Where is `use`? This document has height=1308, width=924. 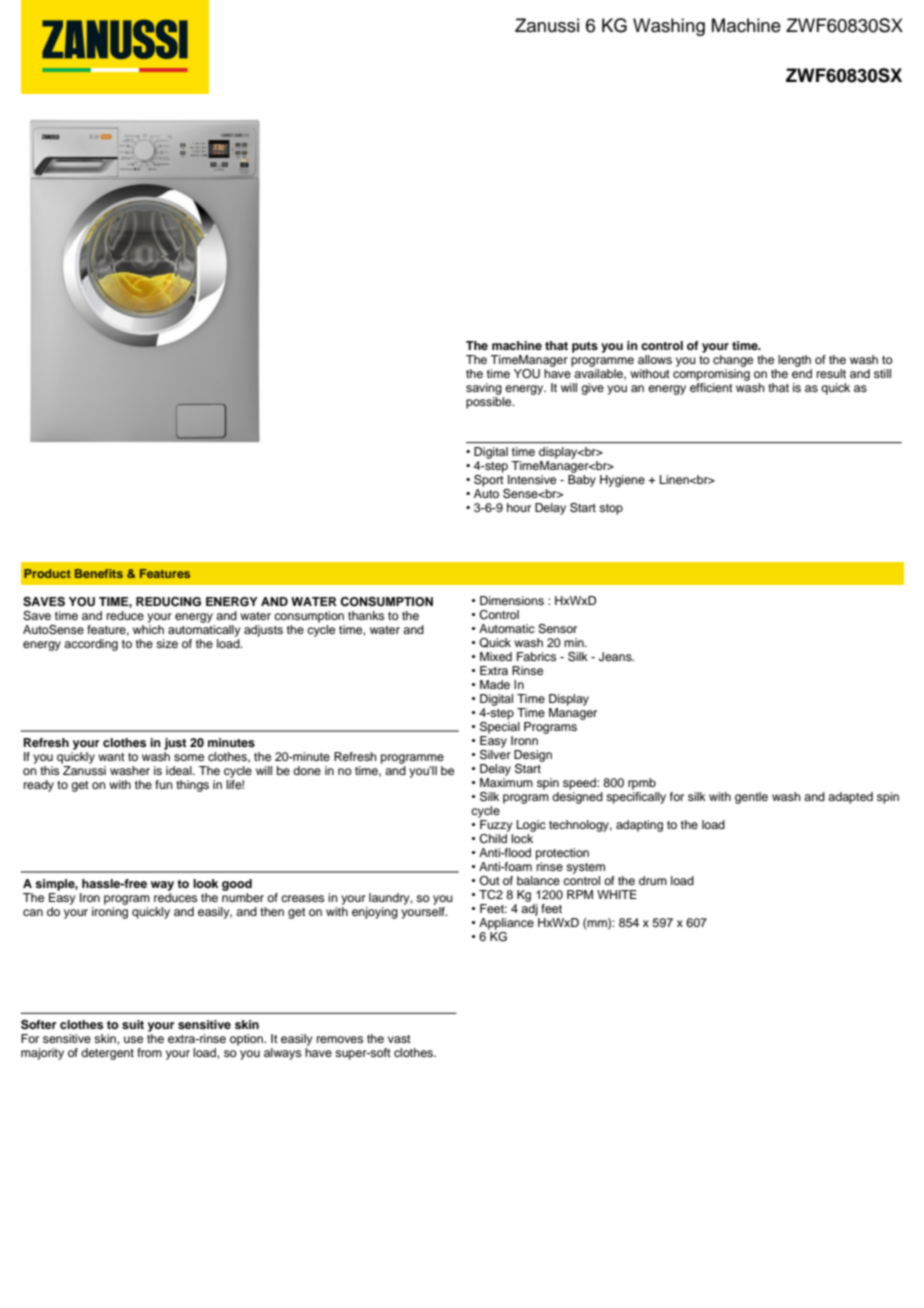 use is located at coordinates (133, 1039).
